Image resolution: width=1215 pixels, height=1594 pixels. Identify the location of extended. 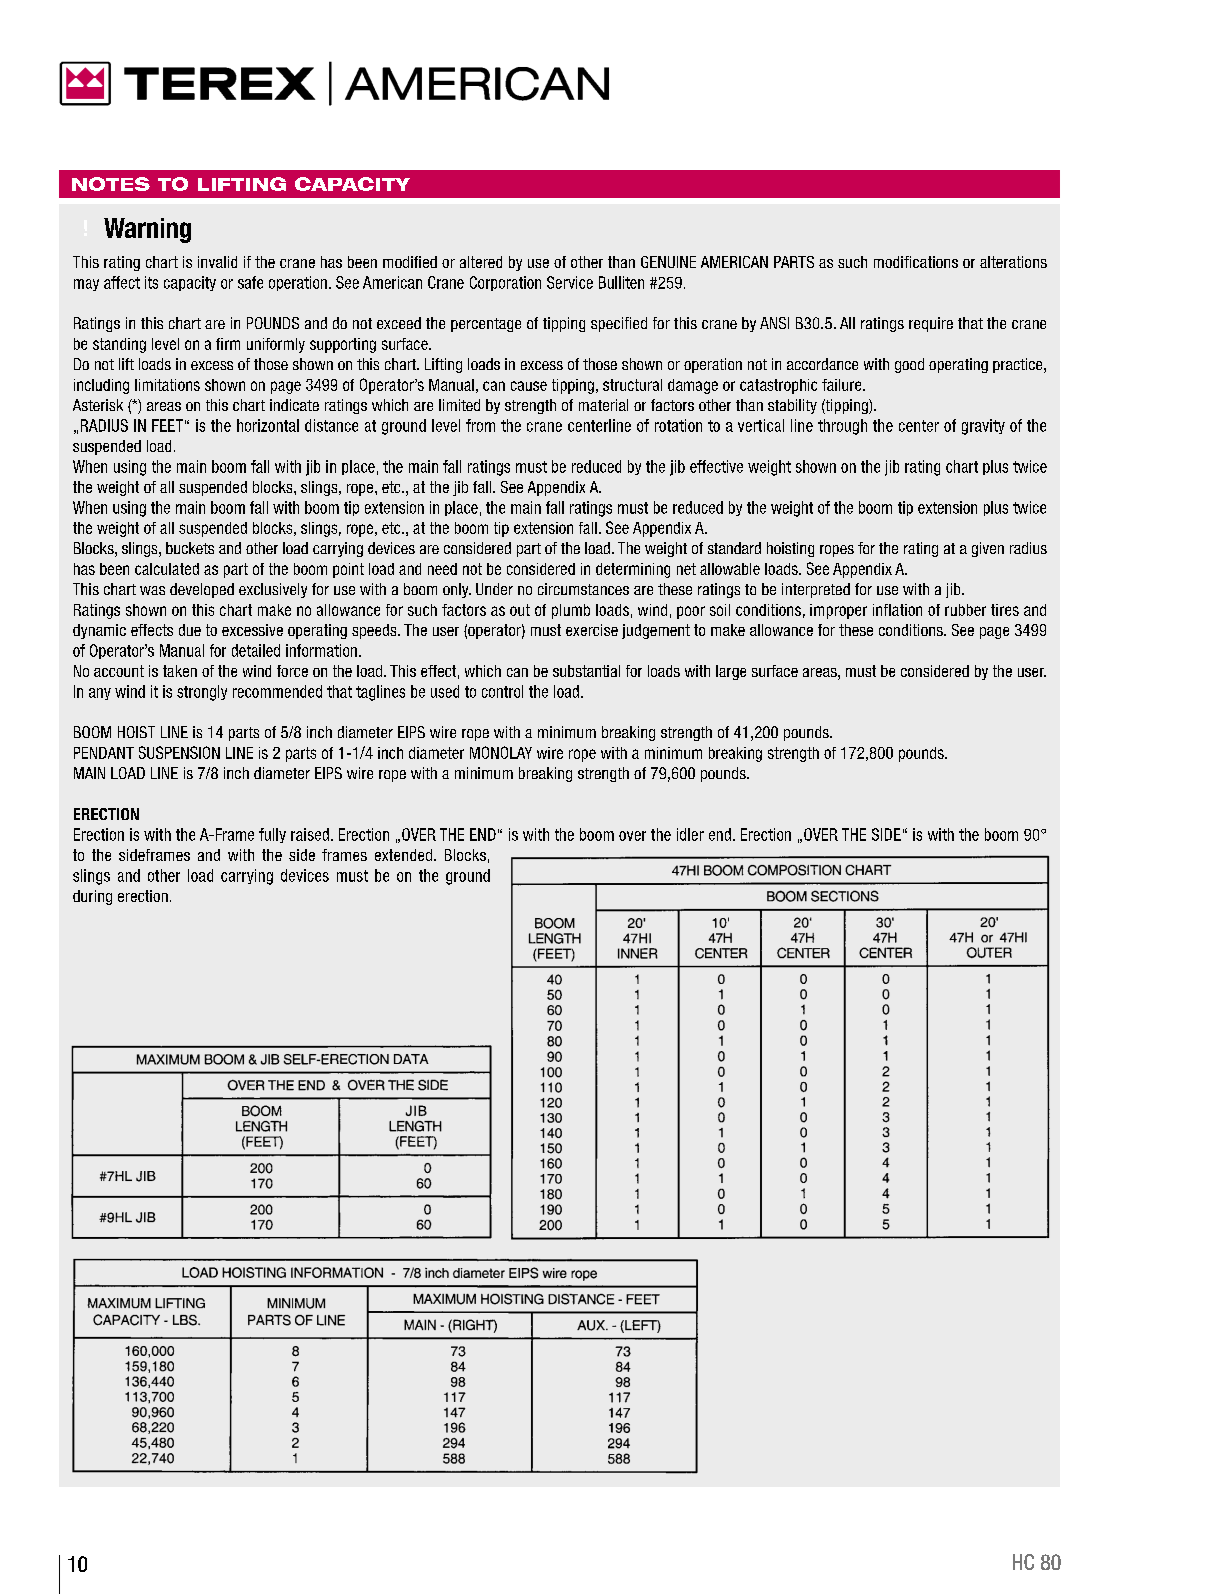
(405, 855).
